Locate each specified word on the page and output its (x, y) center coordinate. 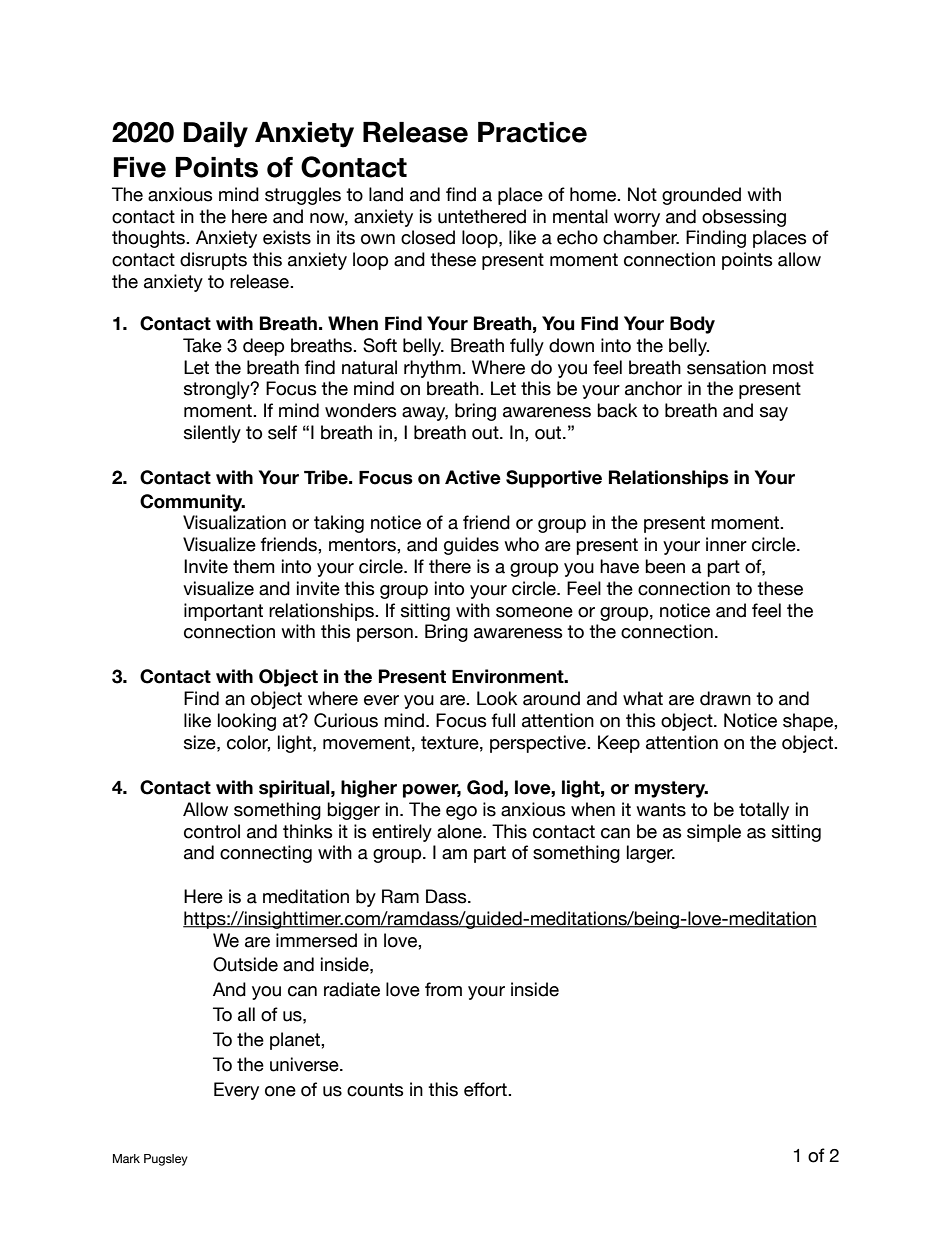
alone (460, 831)
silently (212, 434)
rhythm (433, 369)
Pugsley (166, 1160)
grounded (701, 196)
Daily (216, 135)
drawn (725, 698)
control (212, 831)
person (385, 635)
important (223, 612)
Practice (532, 132)
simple (714, 833)
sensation (726, 367)
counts (375, 1090)
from (443, 989)
